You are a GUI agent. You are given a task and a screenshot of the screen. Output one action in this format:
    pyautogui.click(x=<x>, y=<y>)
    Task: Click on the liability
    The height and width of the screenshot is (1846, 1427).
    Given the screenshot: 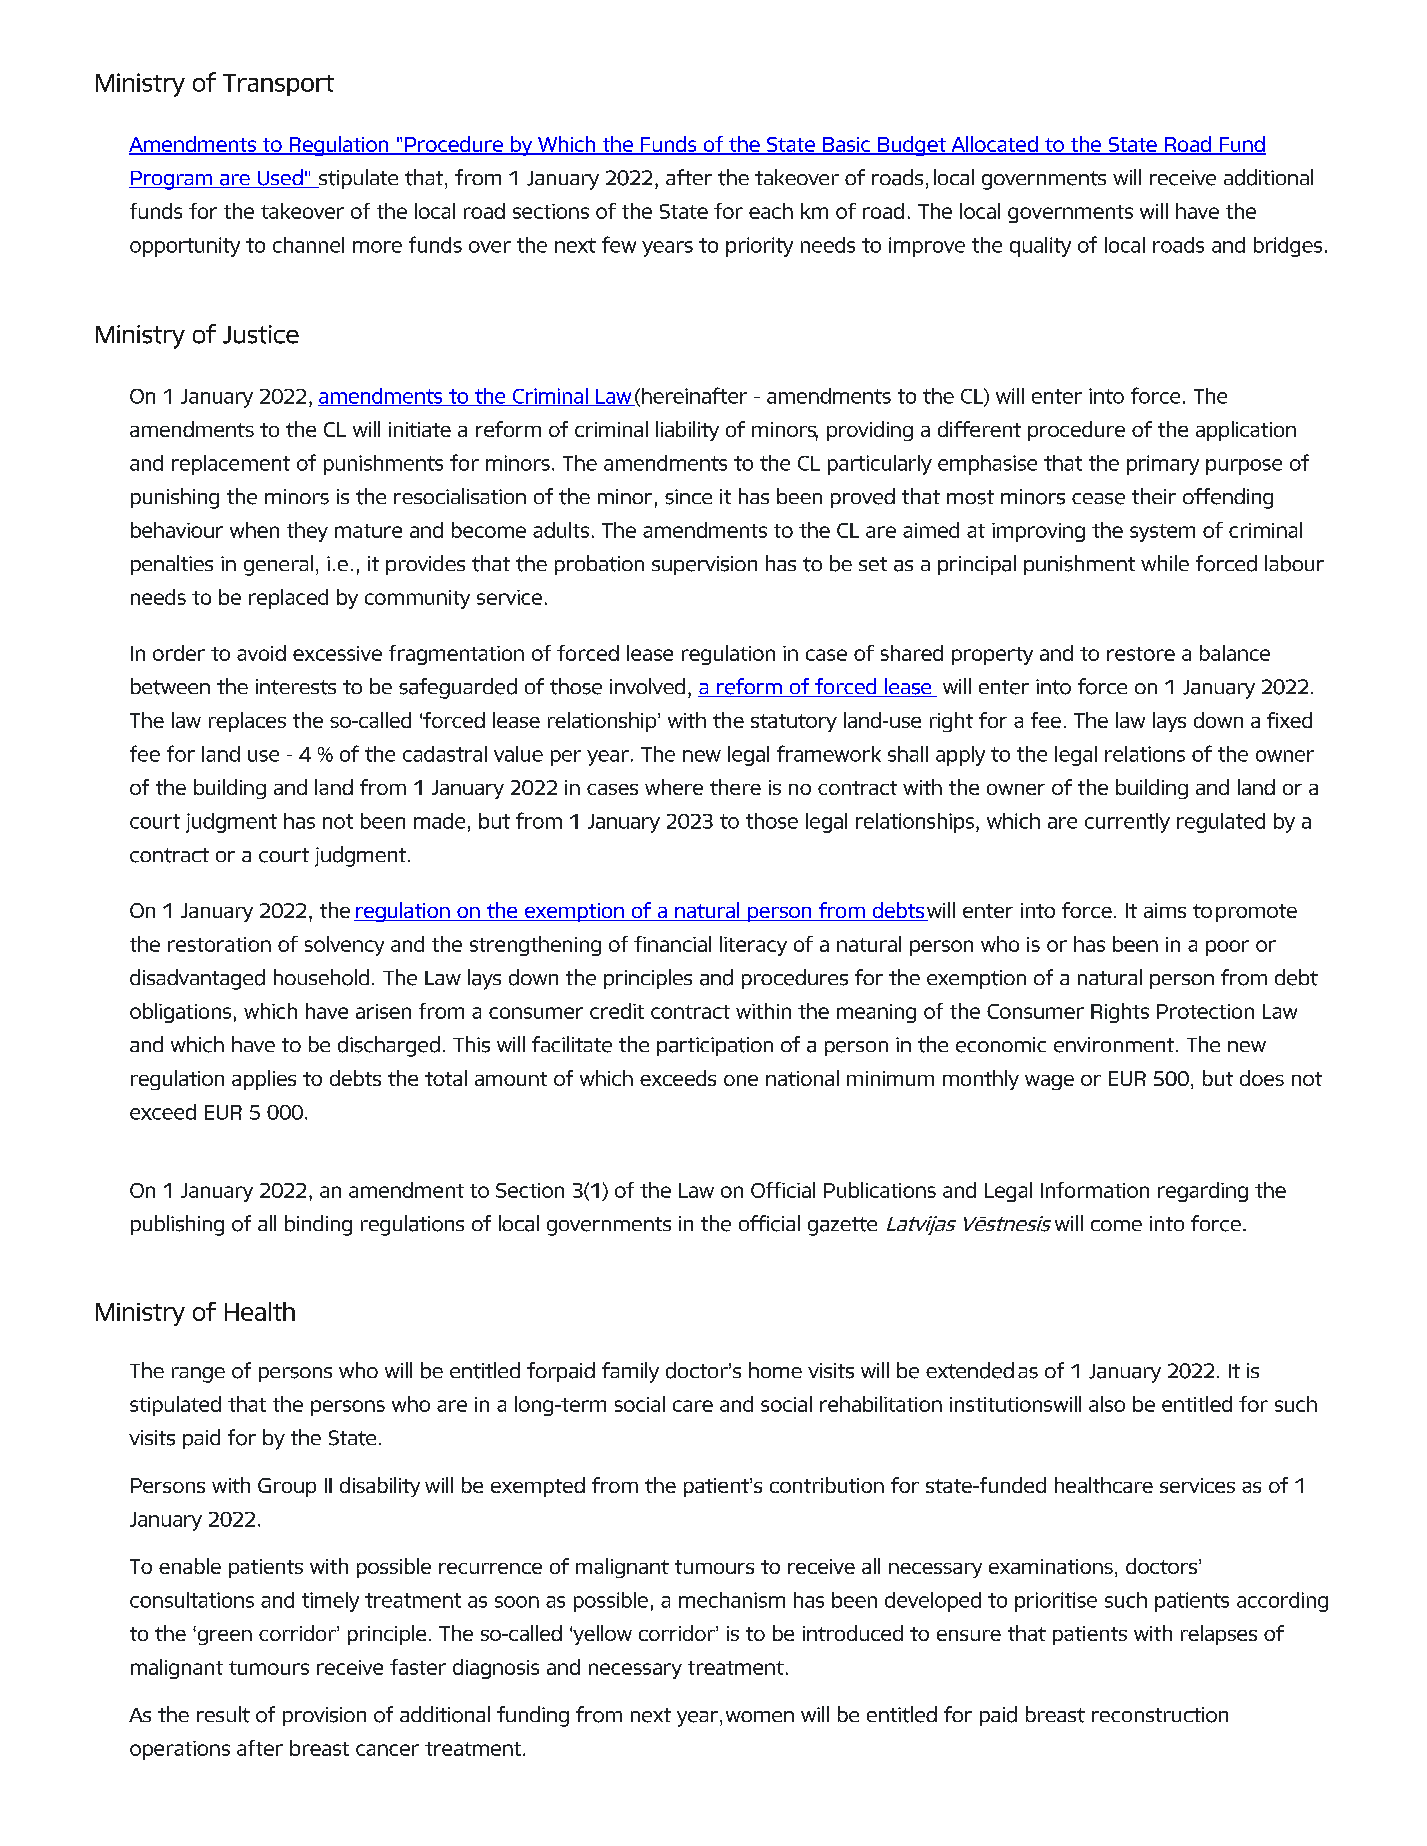 What is the action you would take?
    pyautogui.click(x=687, y=431)
